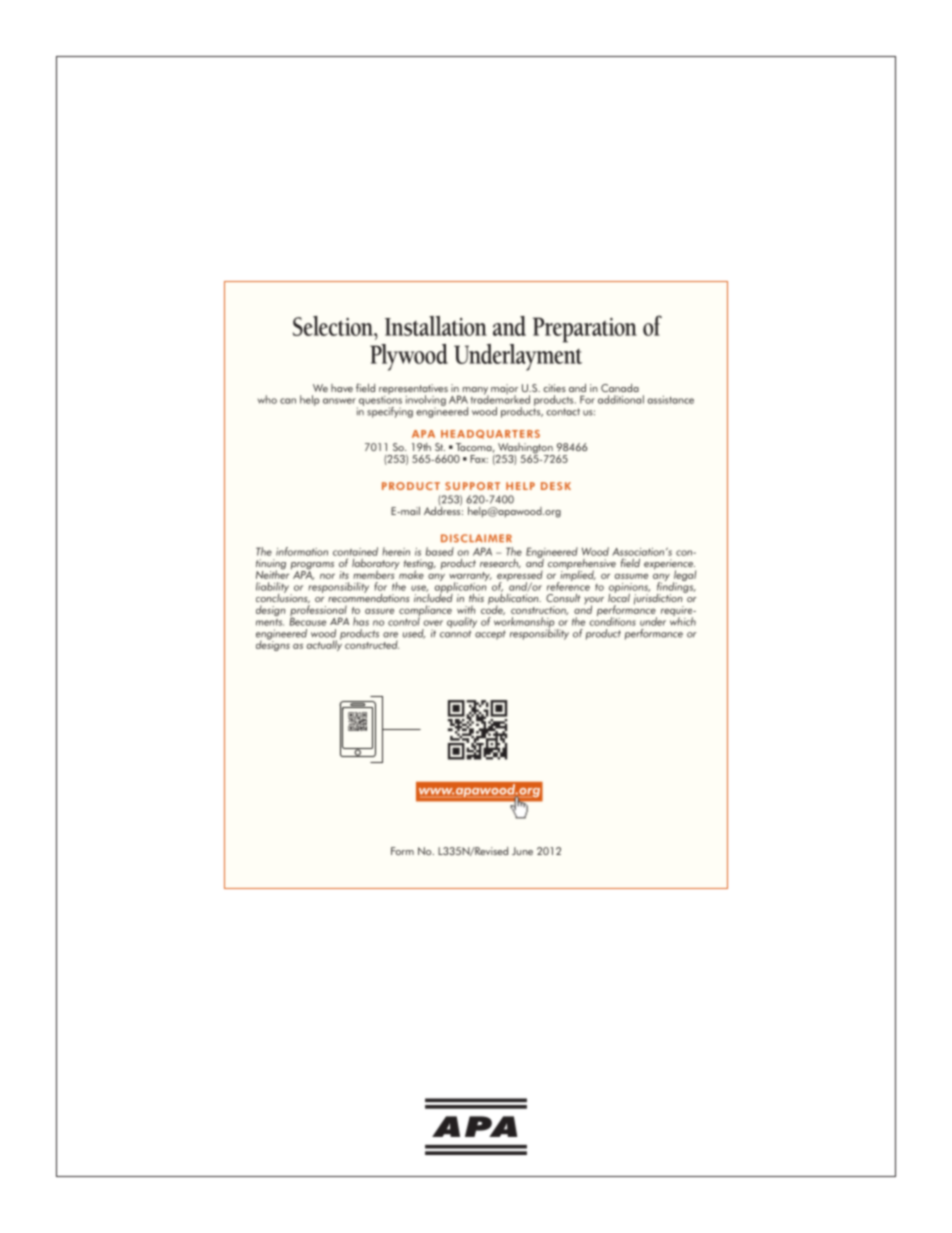  Describe the element at coordinates (585, 330) in the screenshot. I see `Preparation` at that location.
